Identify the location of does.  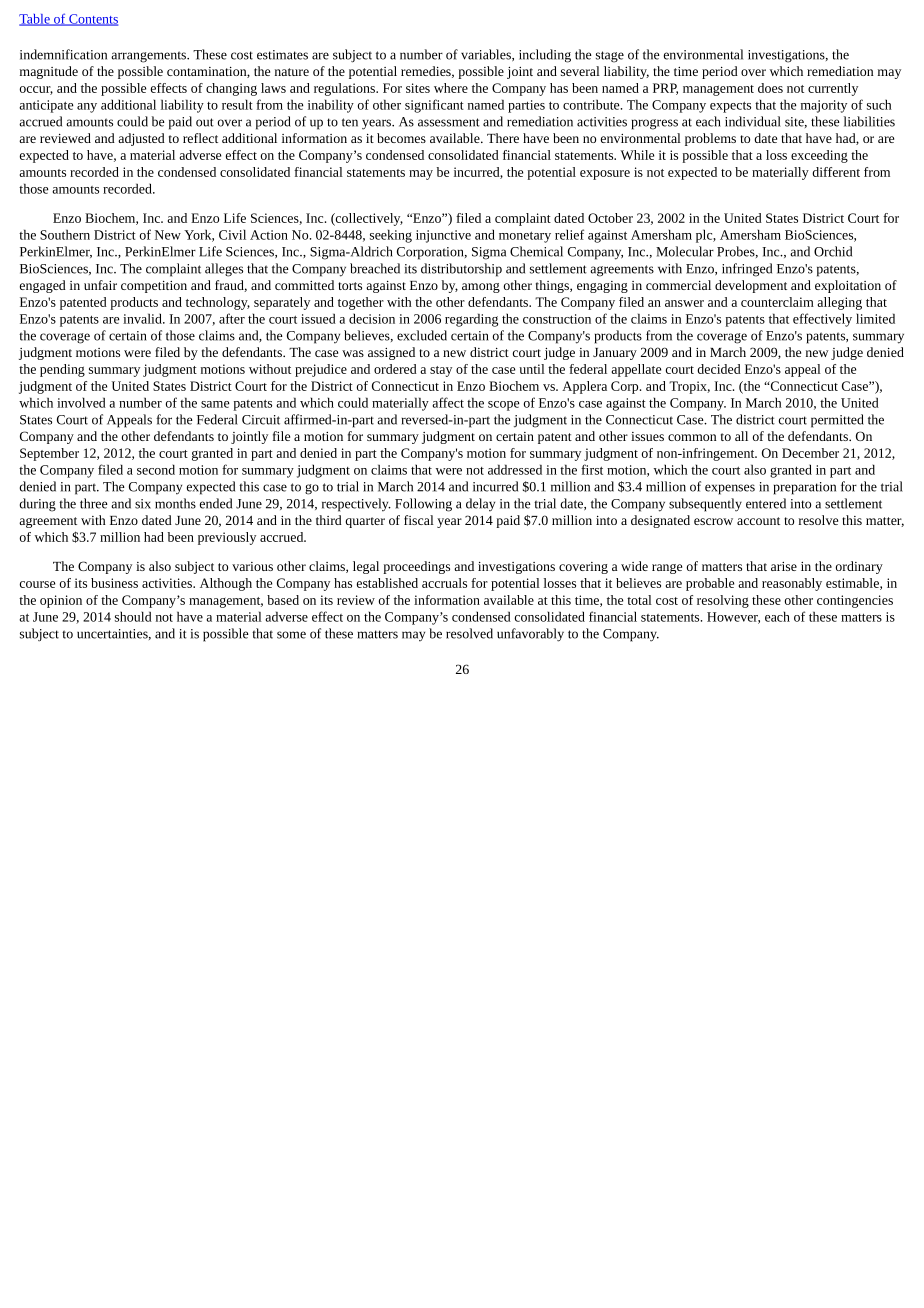
(770, 88).
